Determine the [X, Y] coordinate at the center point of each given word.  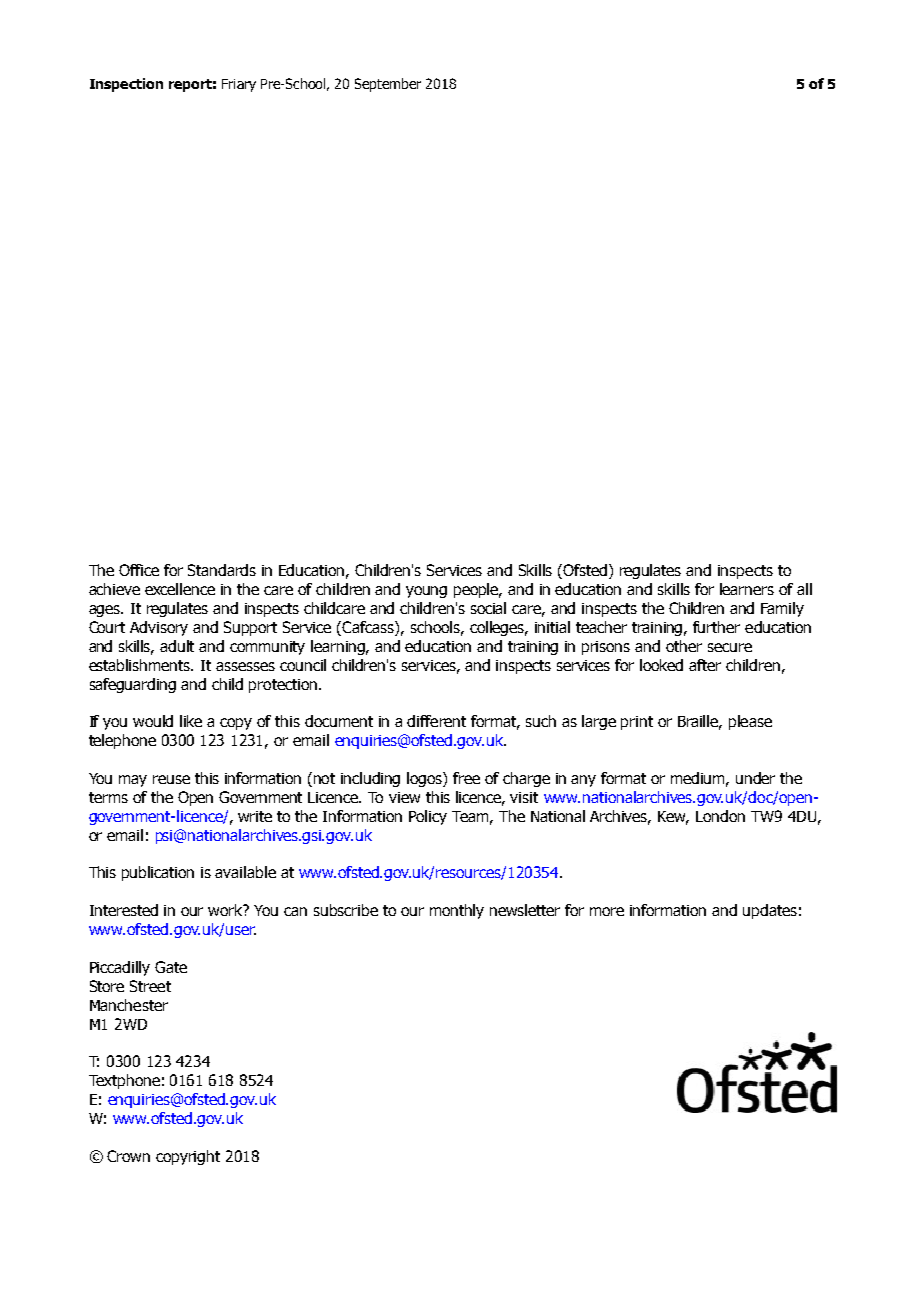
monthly [457, 911]
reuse [171, 779]
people [477, 590]
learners [747, 589]
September [388, 85]
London [720, 816]
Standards [222, 570]
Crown [128, 1156]
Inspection [126, 85]
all [804, 589]
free [466, 778]
